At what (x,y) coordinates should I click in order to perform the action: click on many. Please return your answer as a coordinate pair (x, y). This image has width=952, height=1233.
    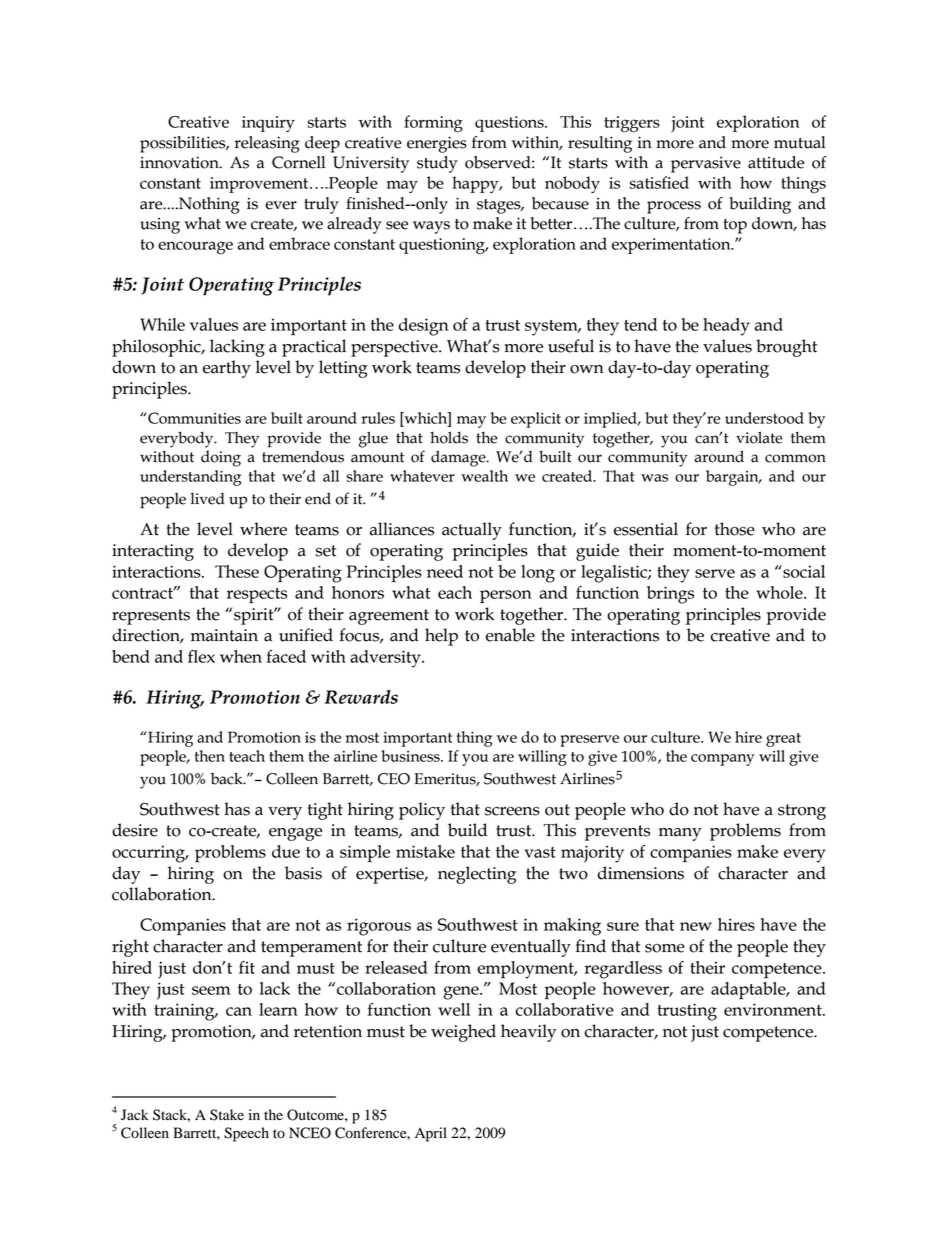
    Looking at the image, I should click on (680, 834).
